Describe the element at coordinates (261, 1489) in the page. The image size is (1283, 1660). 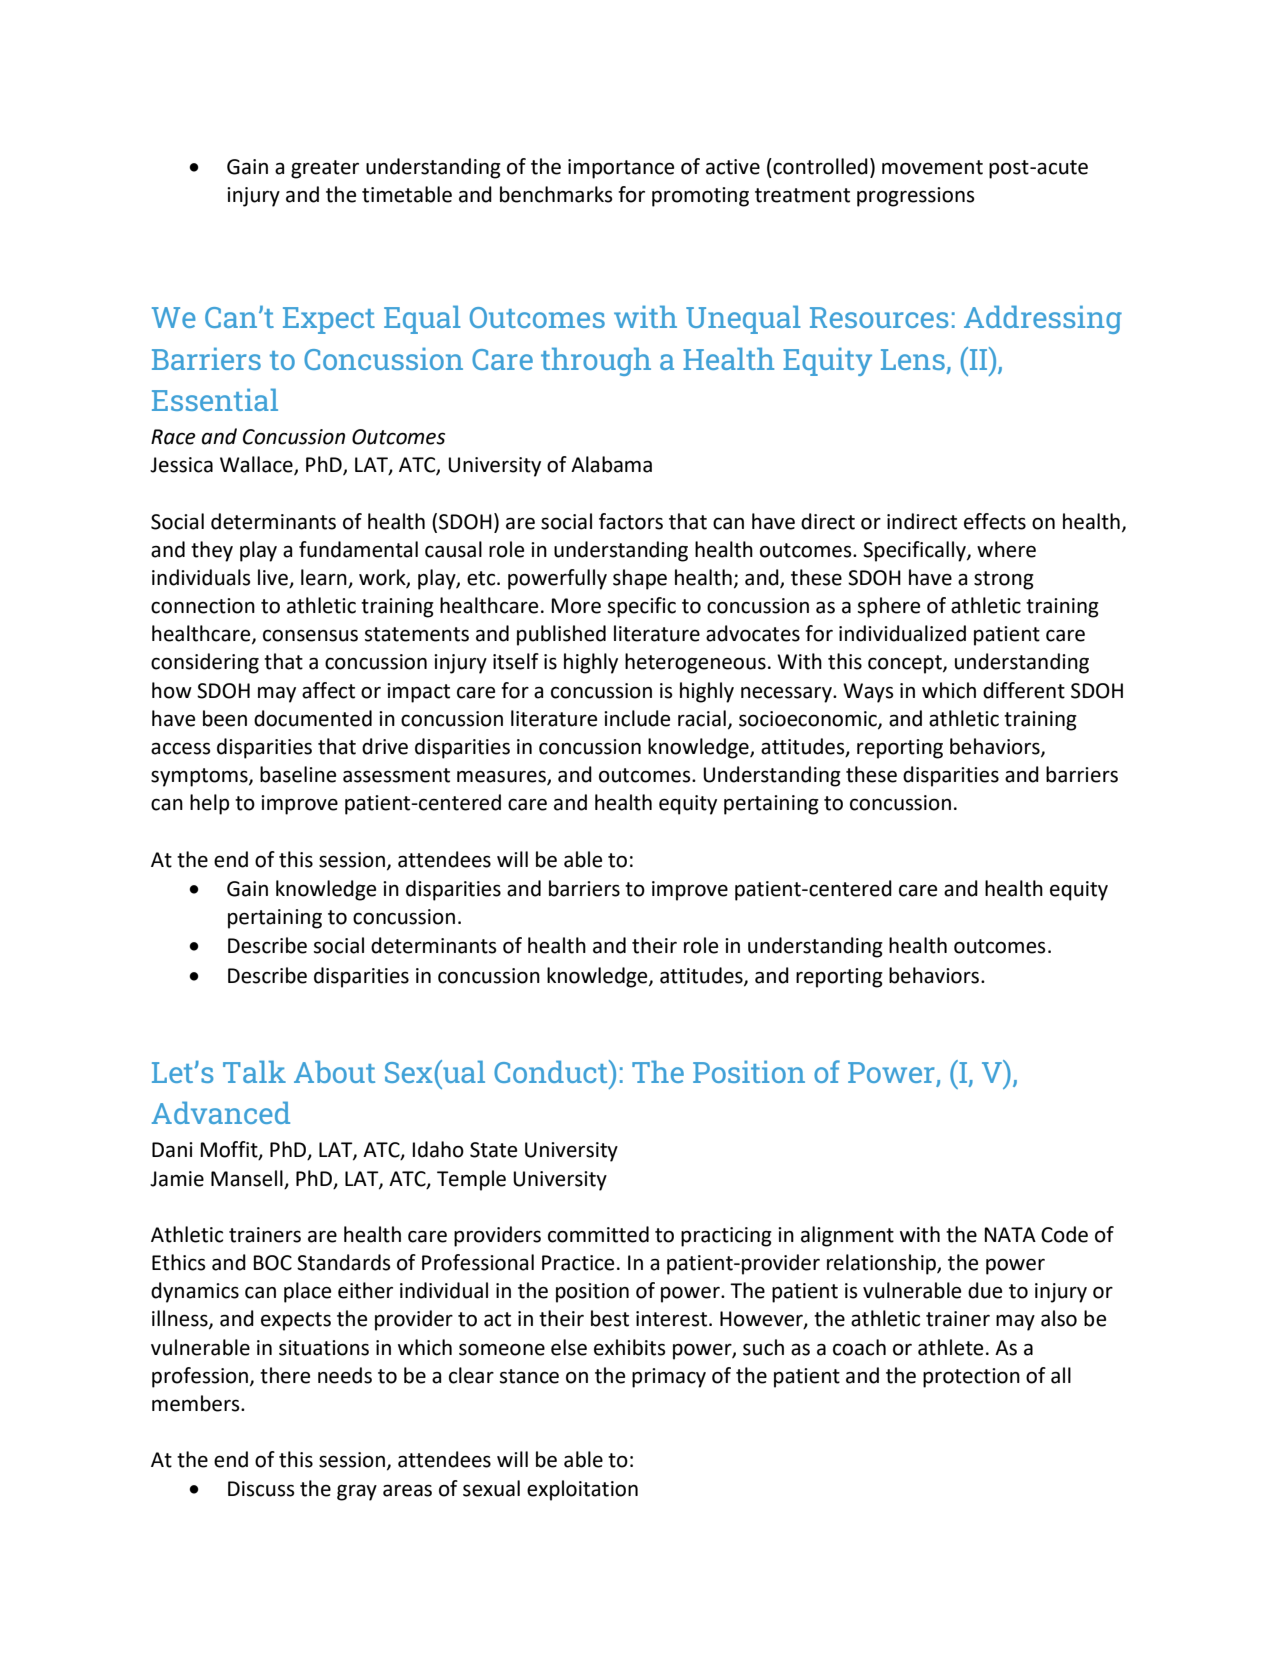
I see `Discuss` at that location.
